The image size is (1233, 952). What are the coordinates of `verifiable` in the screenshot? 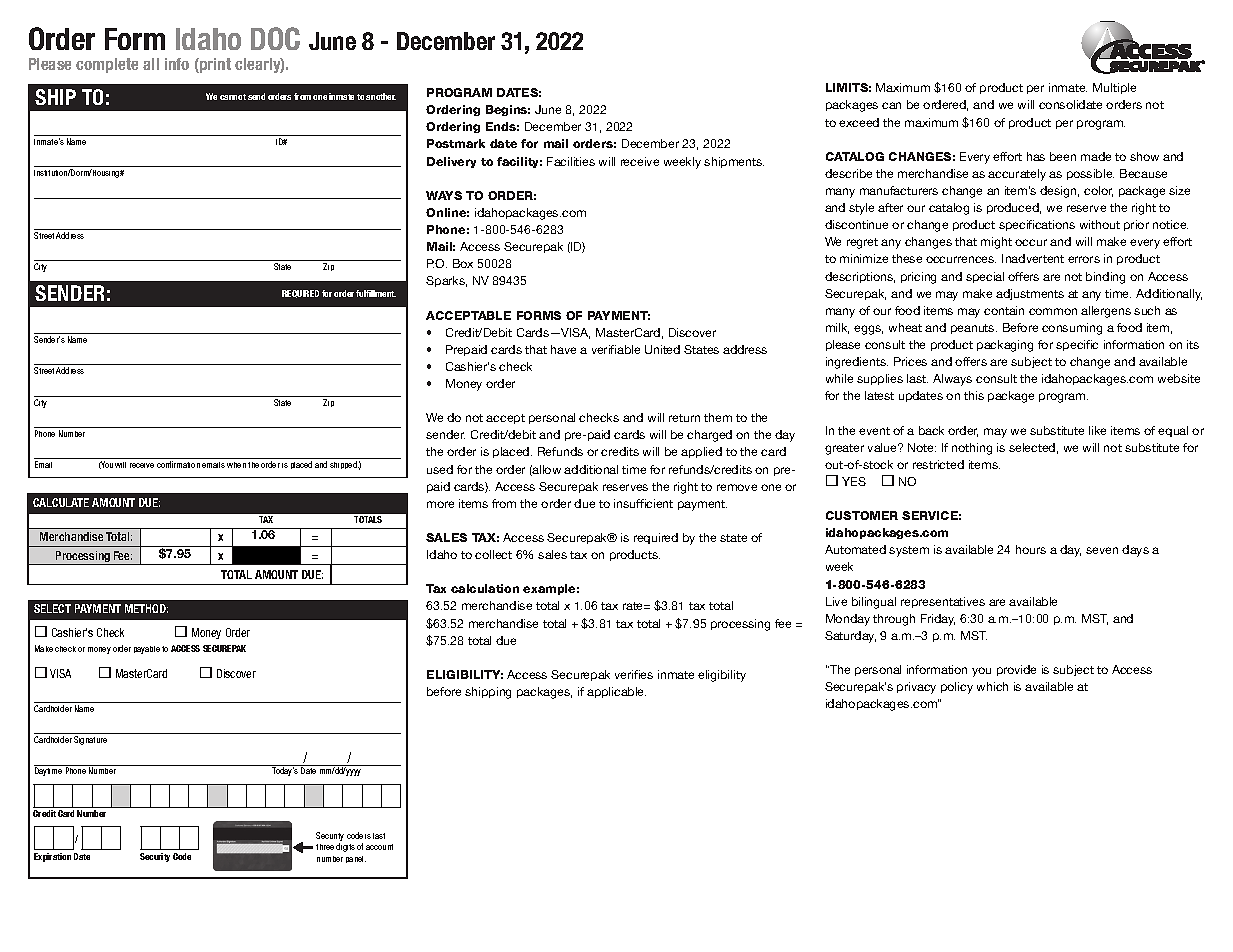 It's located at (616, 349).
